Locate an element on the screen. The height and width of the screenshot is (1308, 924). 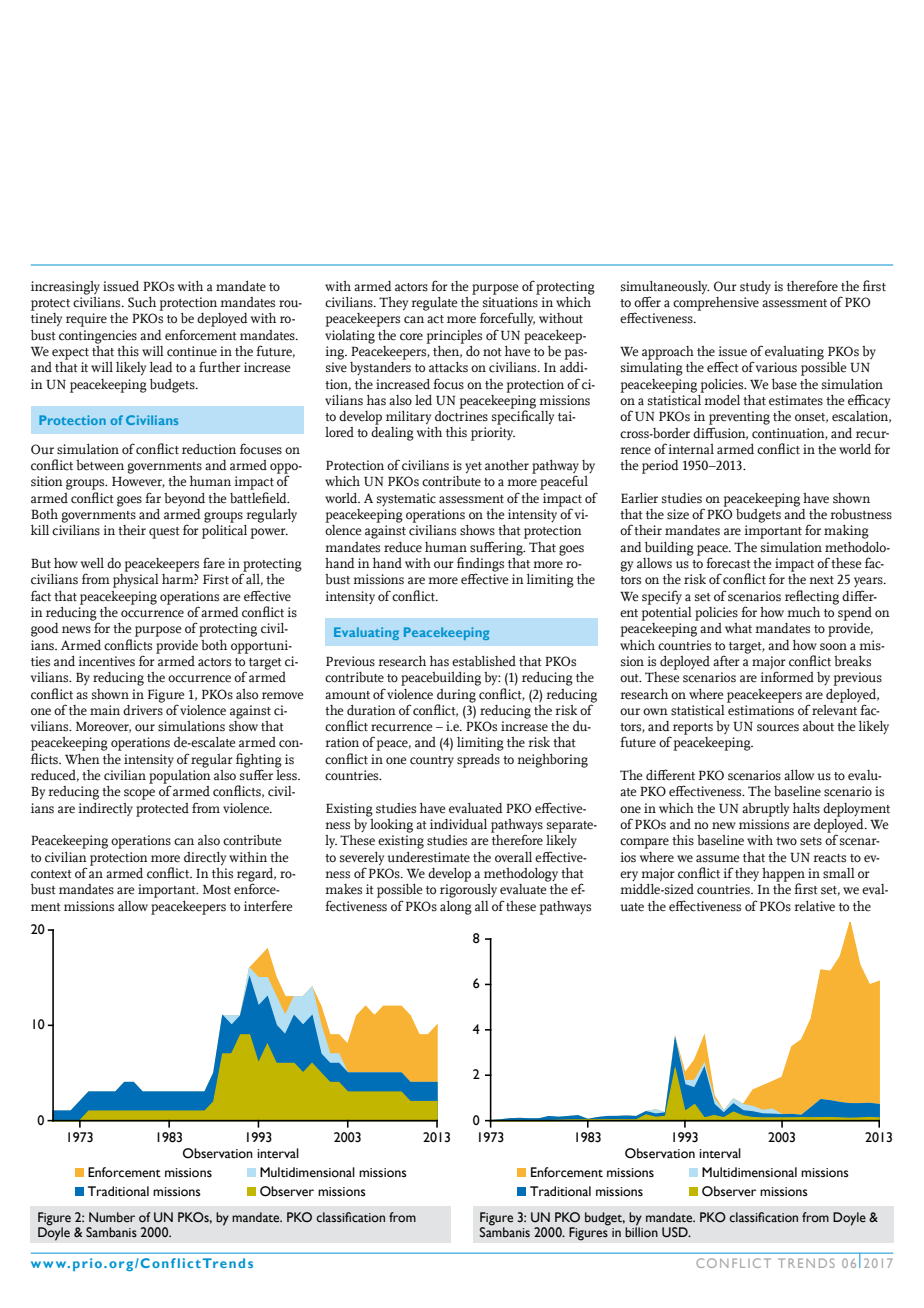
Such is located at coordinates (142, 302).
